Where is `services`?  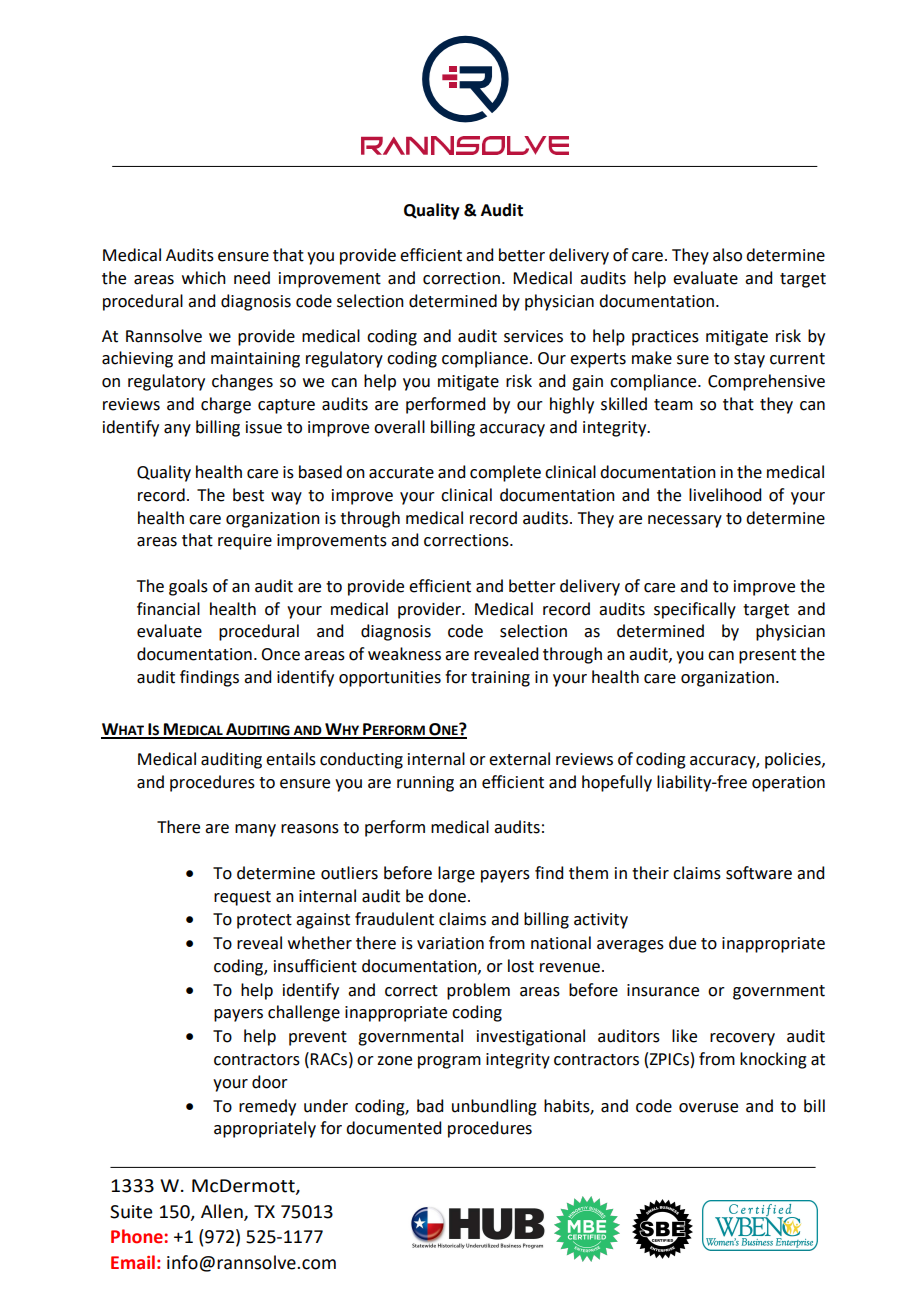 services is located at coordinates (533, 336).
